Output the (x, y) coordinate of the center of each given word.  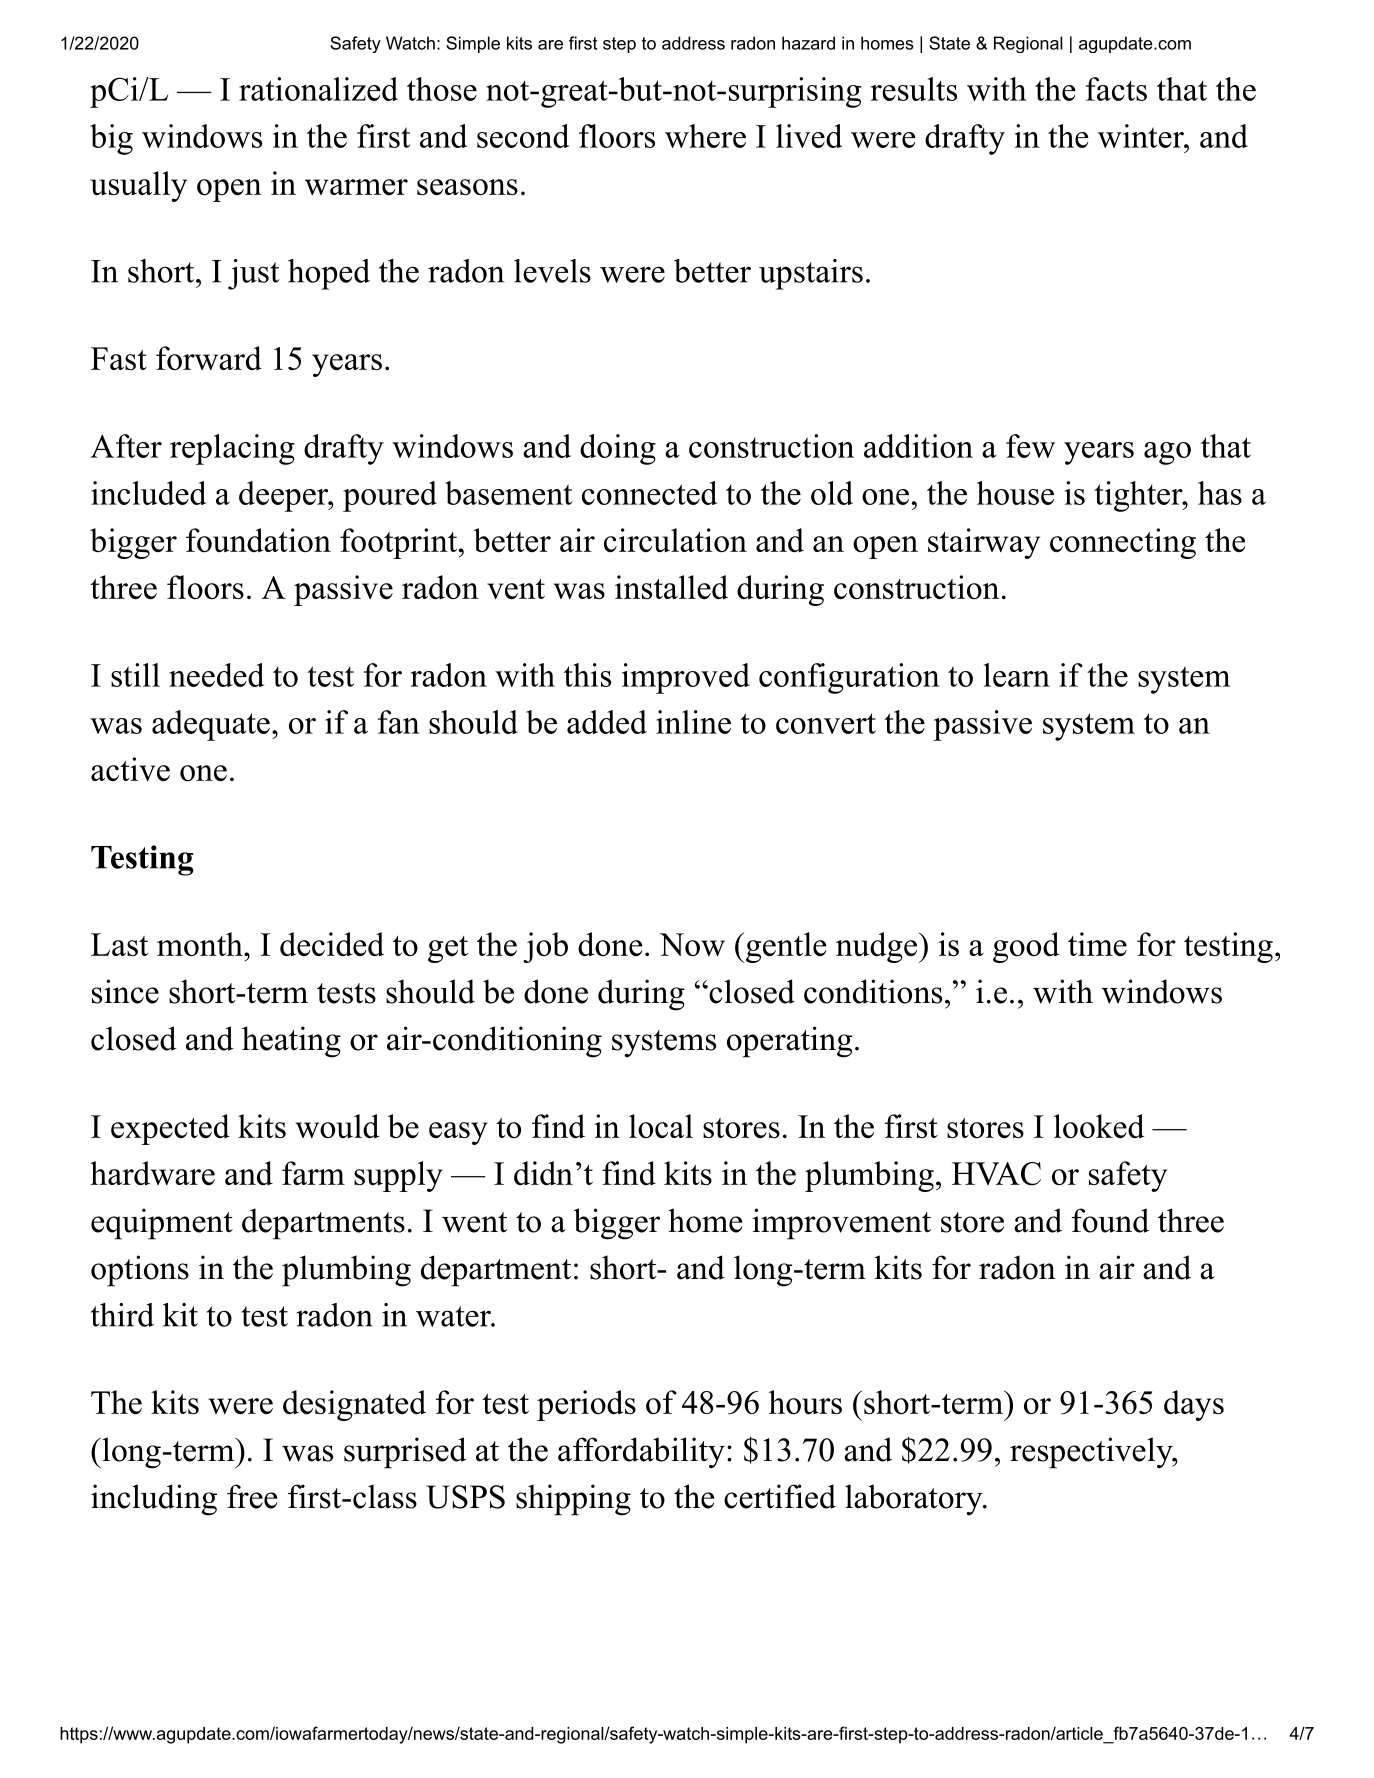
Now (692, 944)
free (252, 1496)
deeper (284, 496)
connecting (1123, 543)
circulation (675, 540)
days (1194, 1405)
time (1097, 944)
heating (291, 1042)
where (705, 136)
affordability (641, 1453)
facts (1116, 89)
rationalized (318, 89)
